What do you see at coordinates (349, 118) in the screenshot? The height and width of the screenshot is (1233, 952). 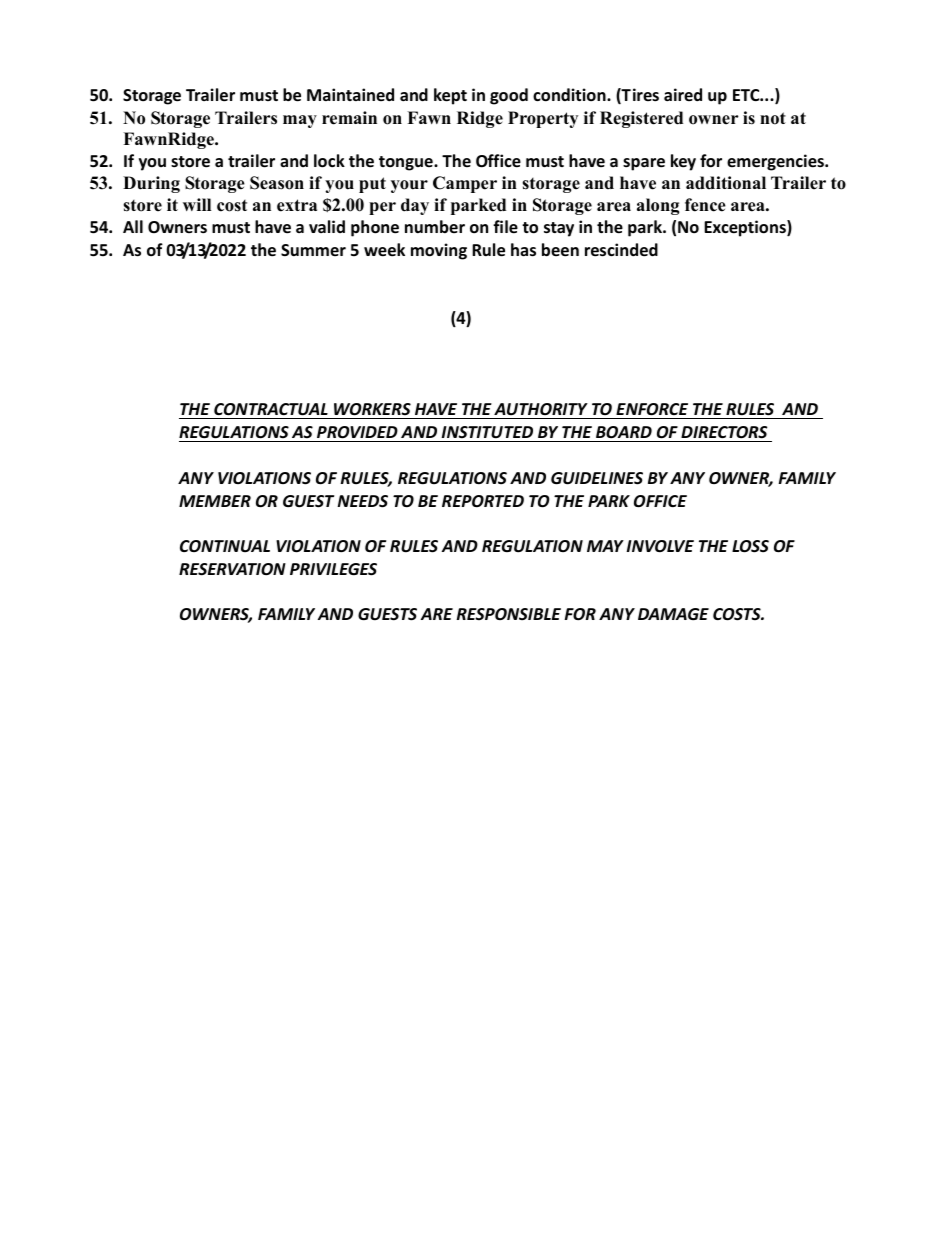 I see `remain` at bounding box center [349, 118].
